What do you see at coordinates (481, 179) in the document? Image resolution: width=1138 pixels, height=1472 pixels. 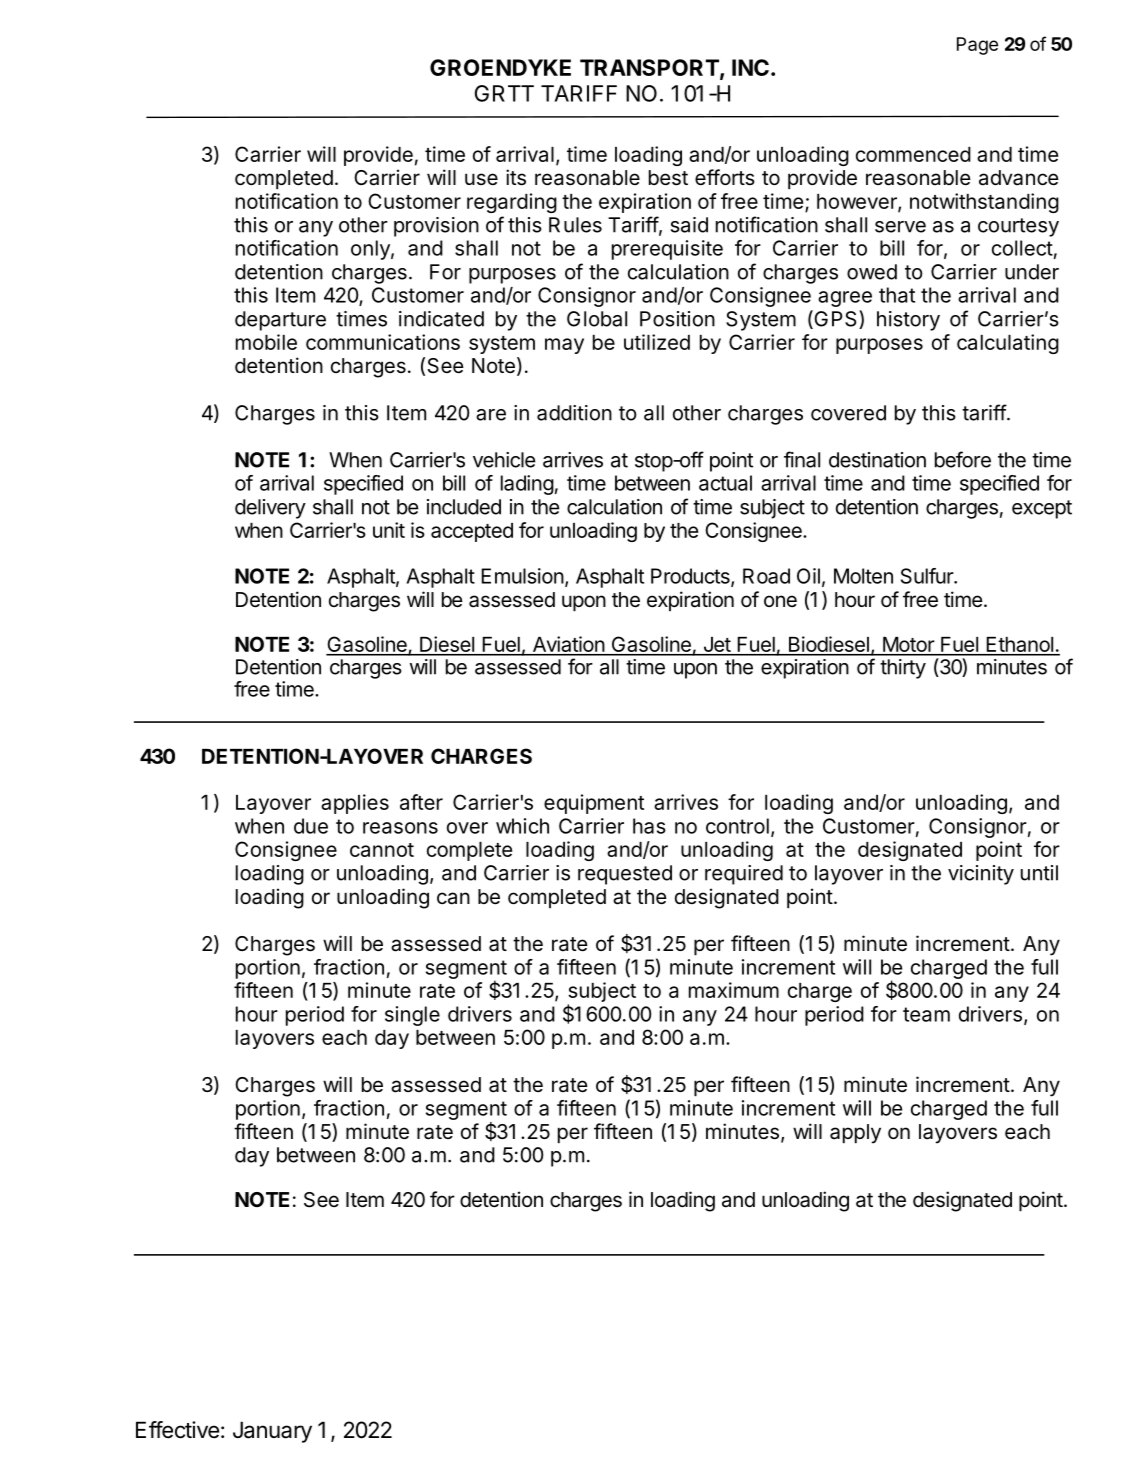 I see `use` at bounding box center [481, 179].
